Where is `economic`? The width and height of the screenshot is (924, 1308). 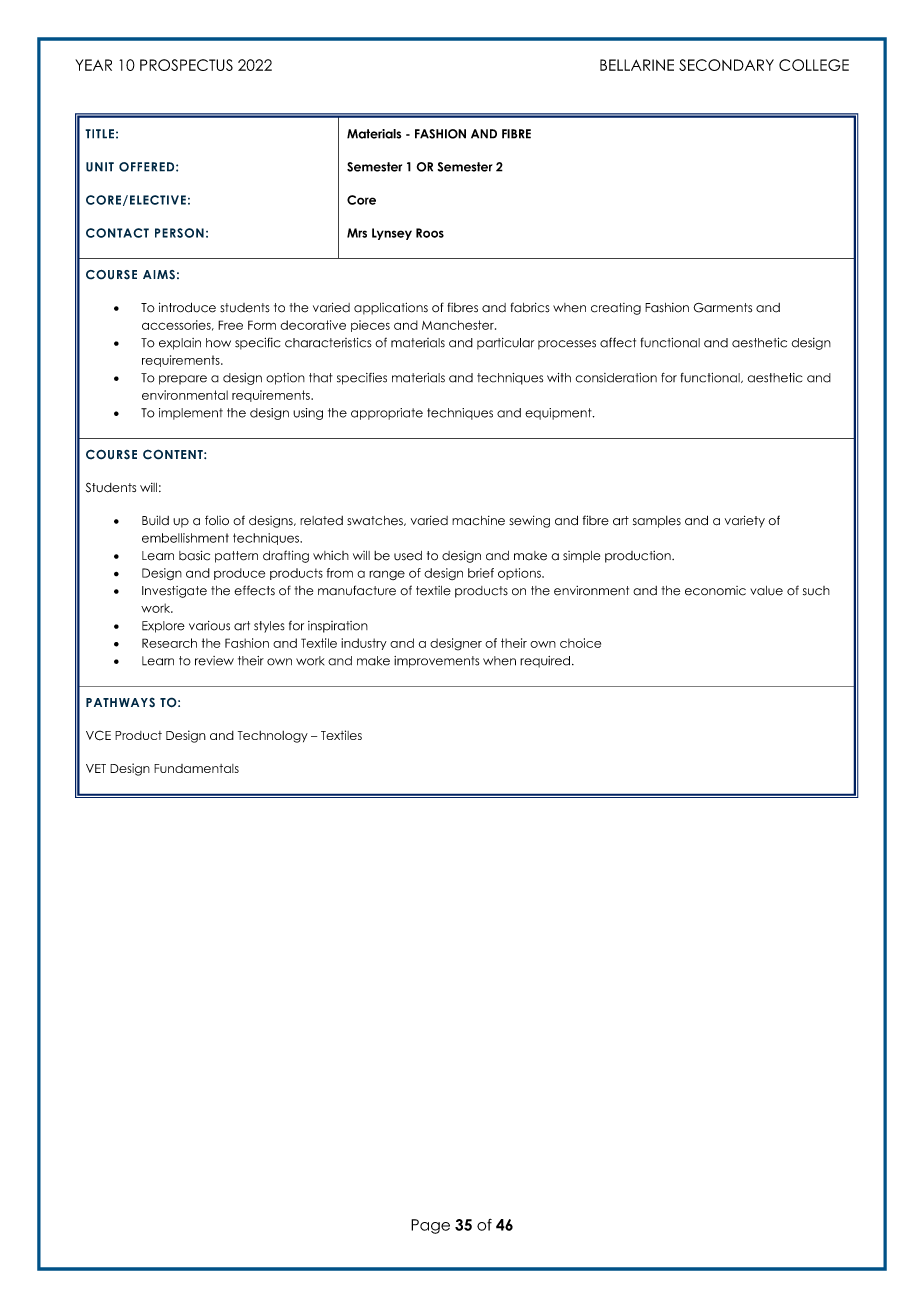 economic is located at coordinates (715, 591).
